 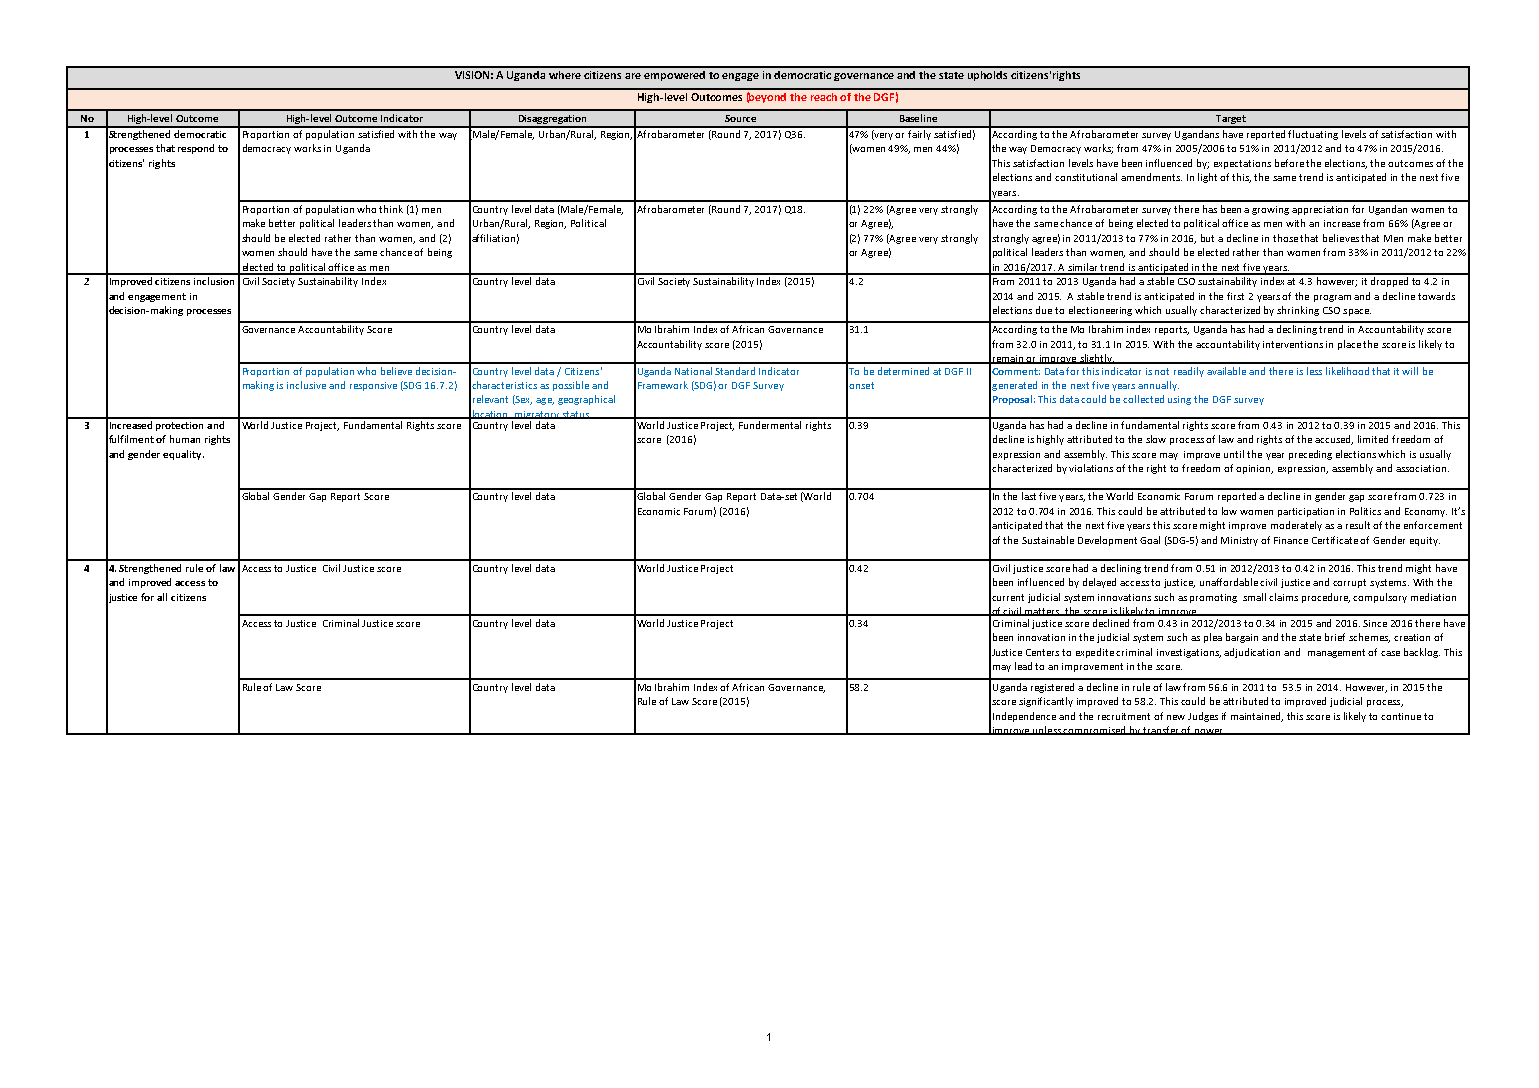 What do you see at coordinates (1024, 717) in the document?
I see `Independence` at bounding box center [1024, 717].
